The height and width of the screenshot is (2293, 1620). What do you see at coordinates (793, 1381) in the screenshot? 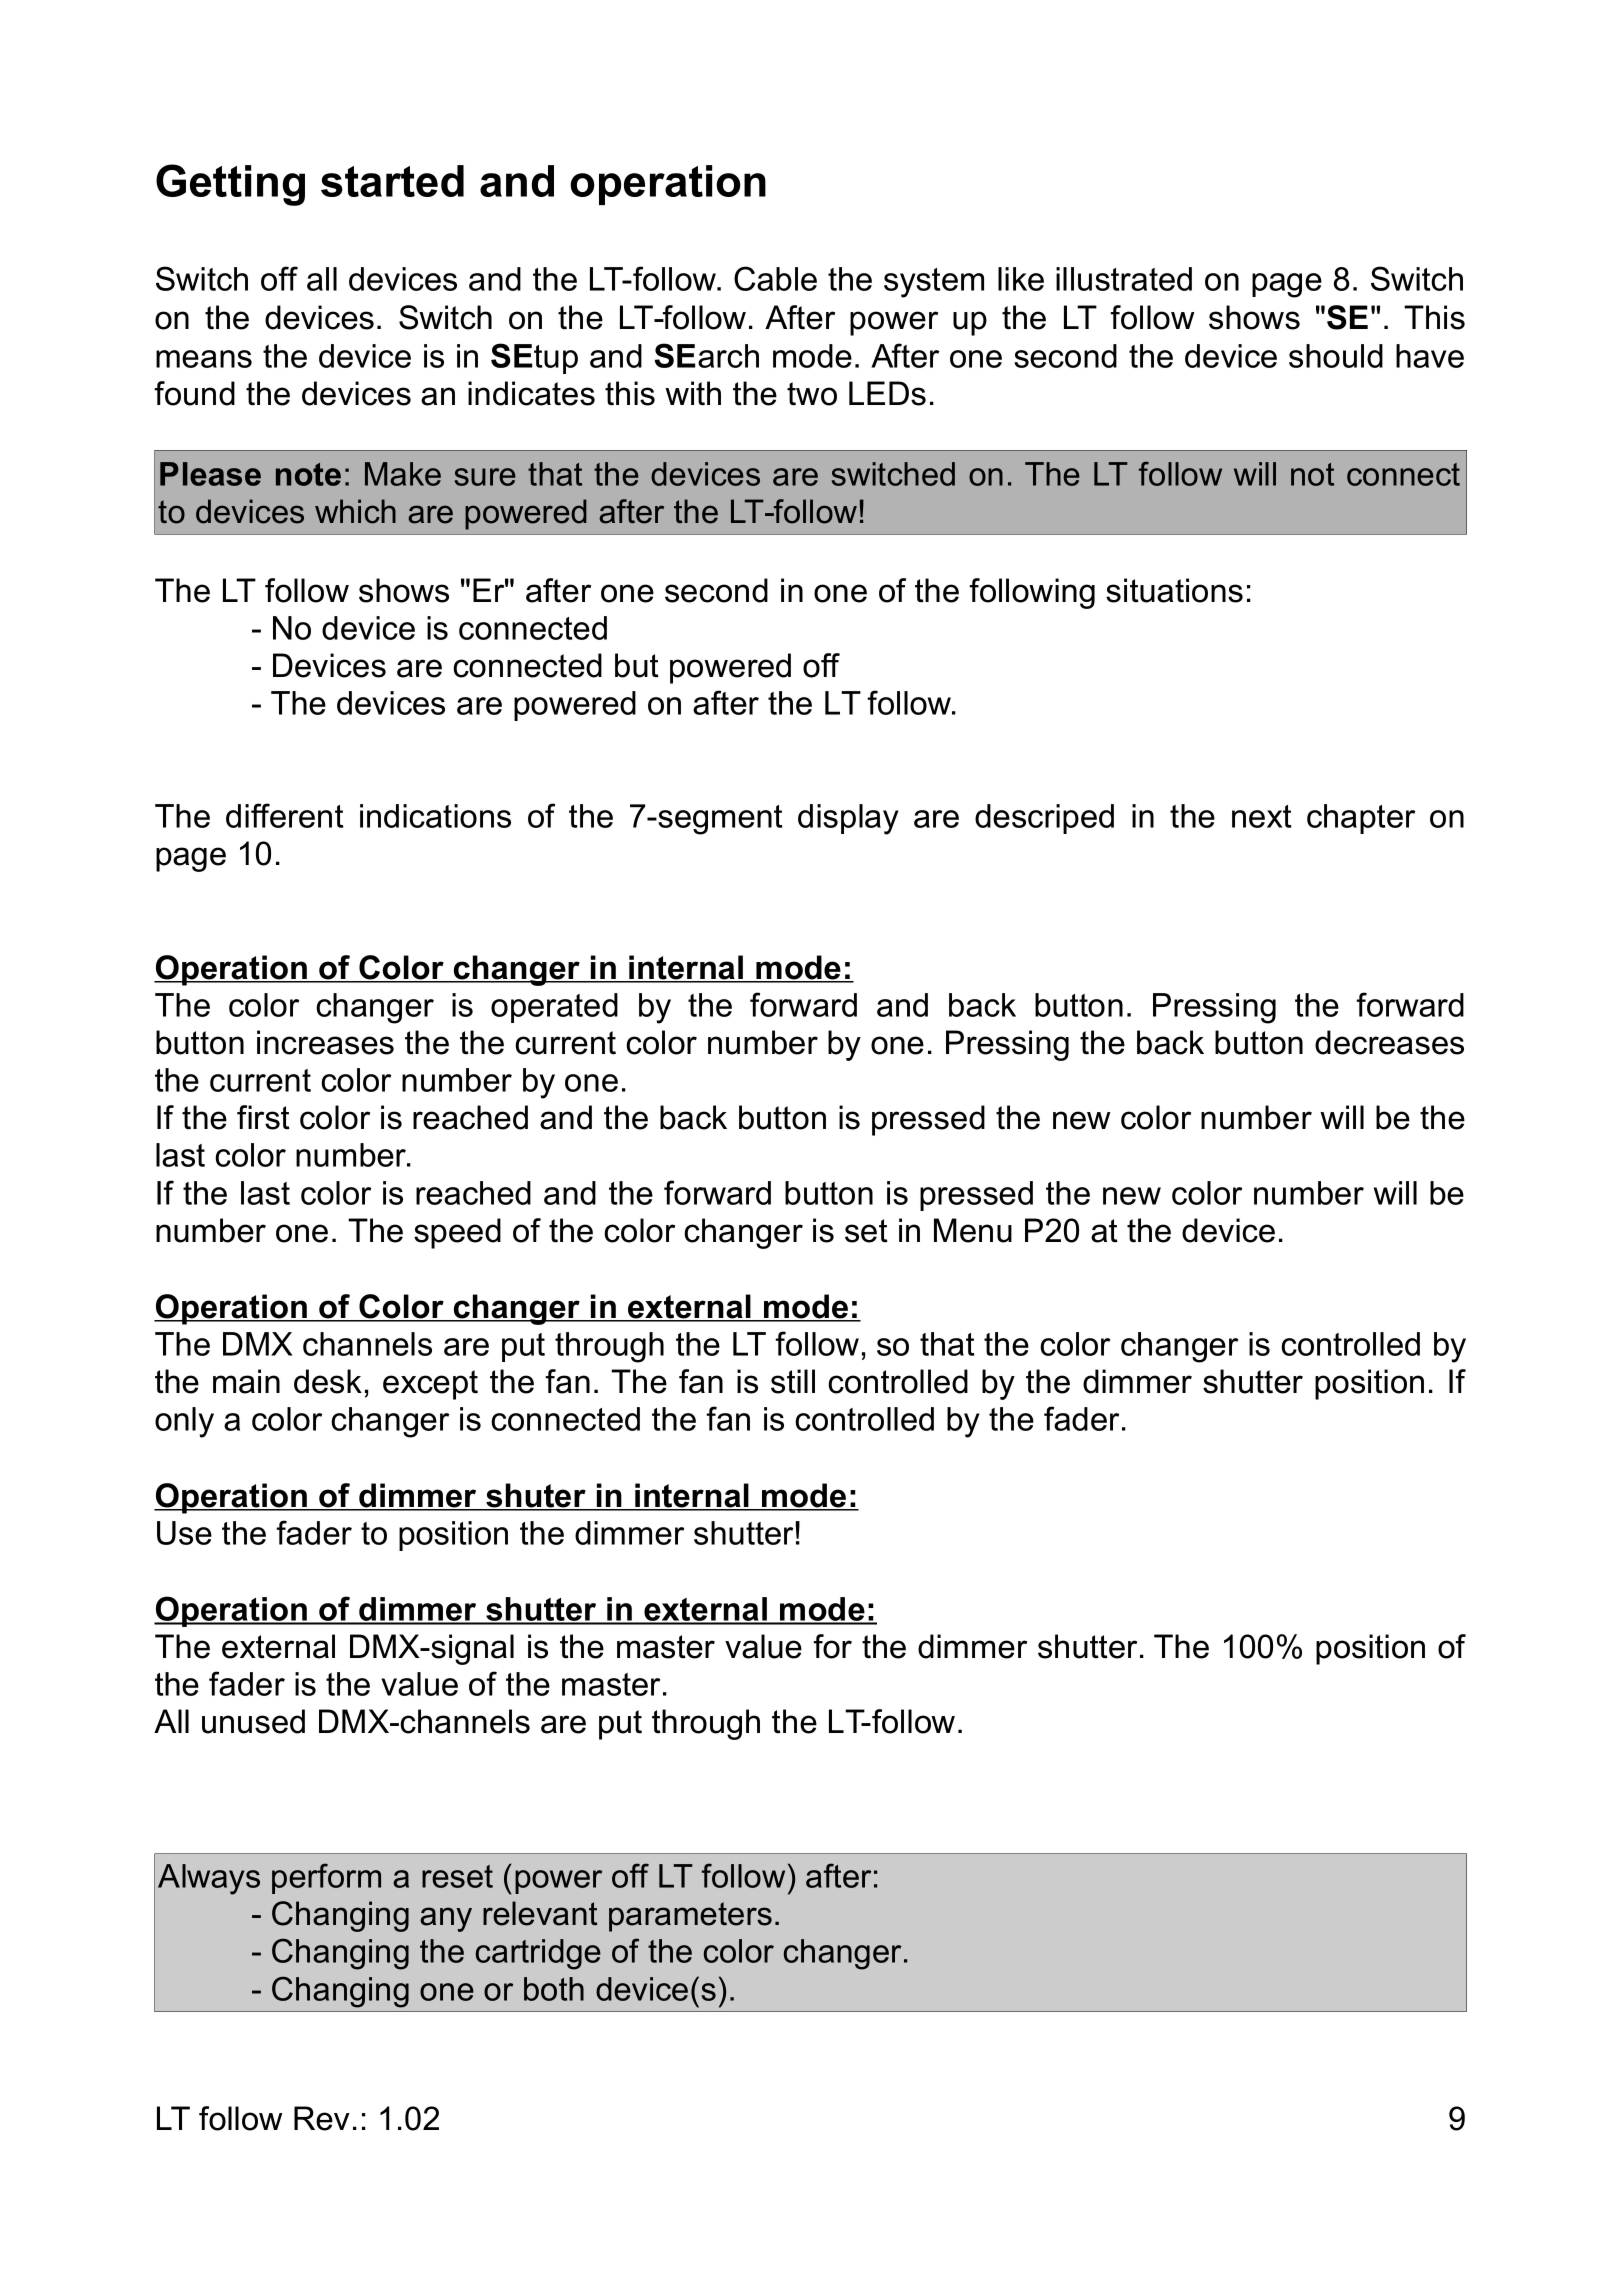
I see `still` at bounding box center [793, 1381].
